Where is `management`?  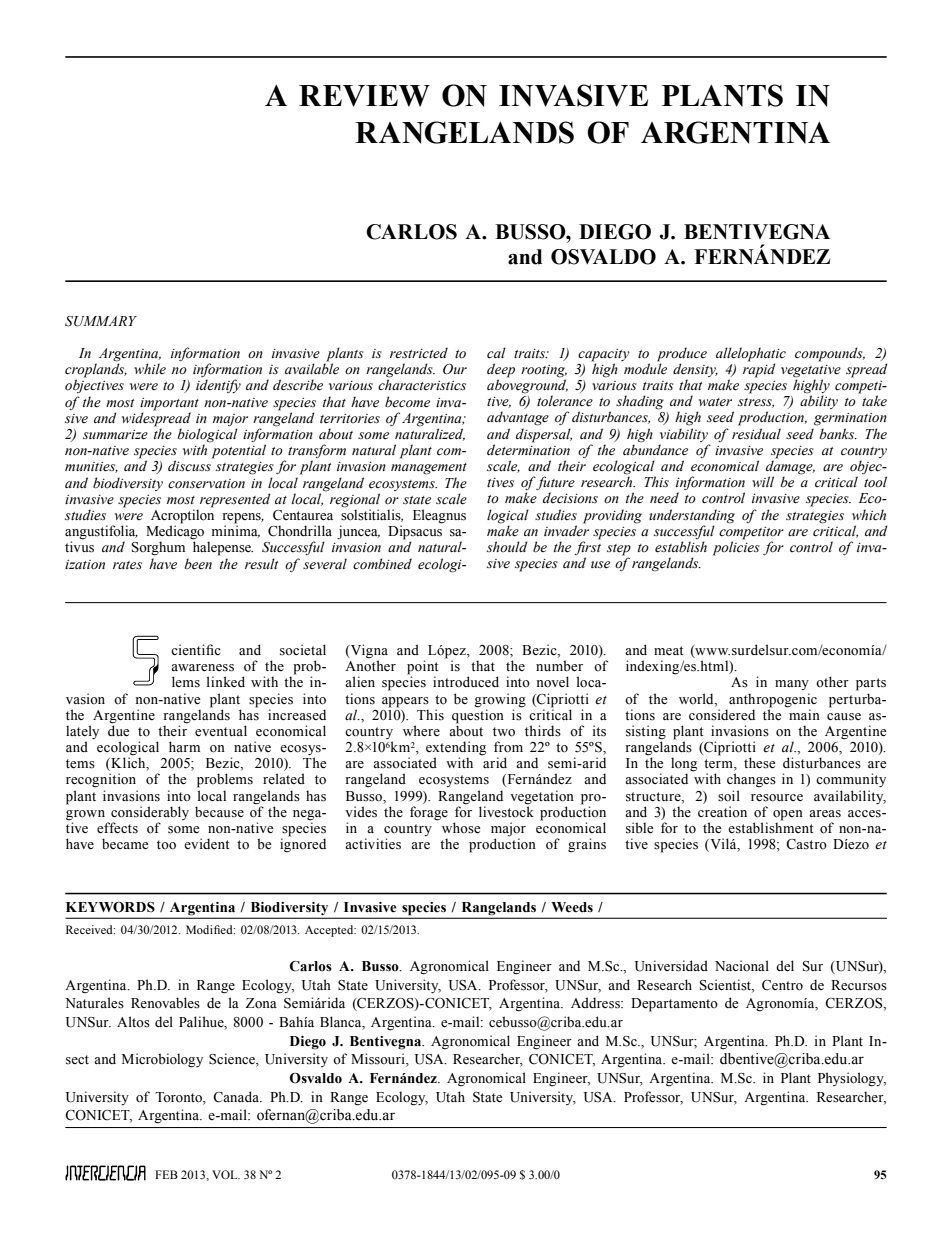
management is located at coordinates (429, 469).
